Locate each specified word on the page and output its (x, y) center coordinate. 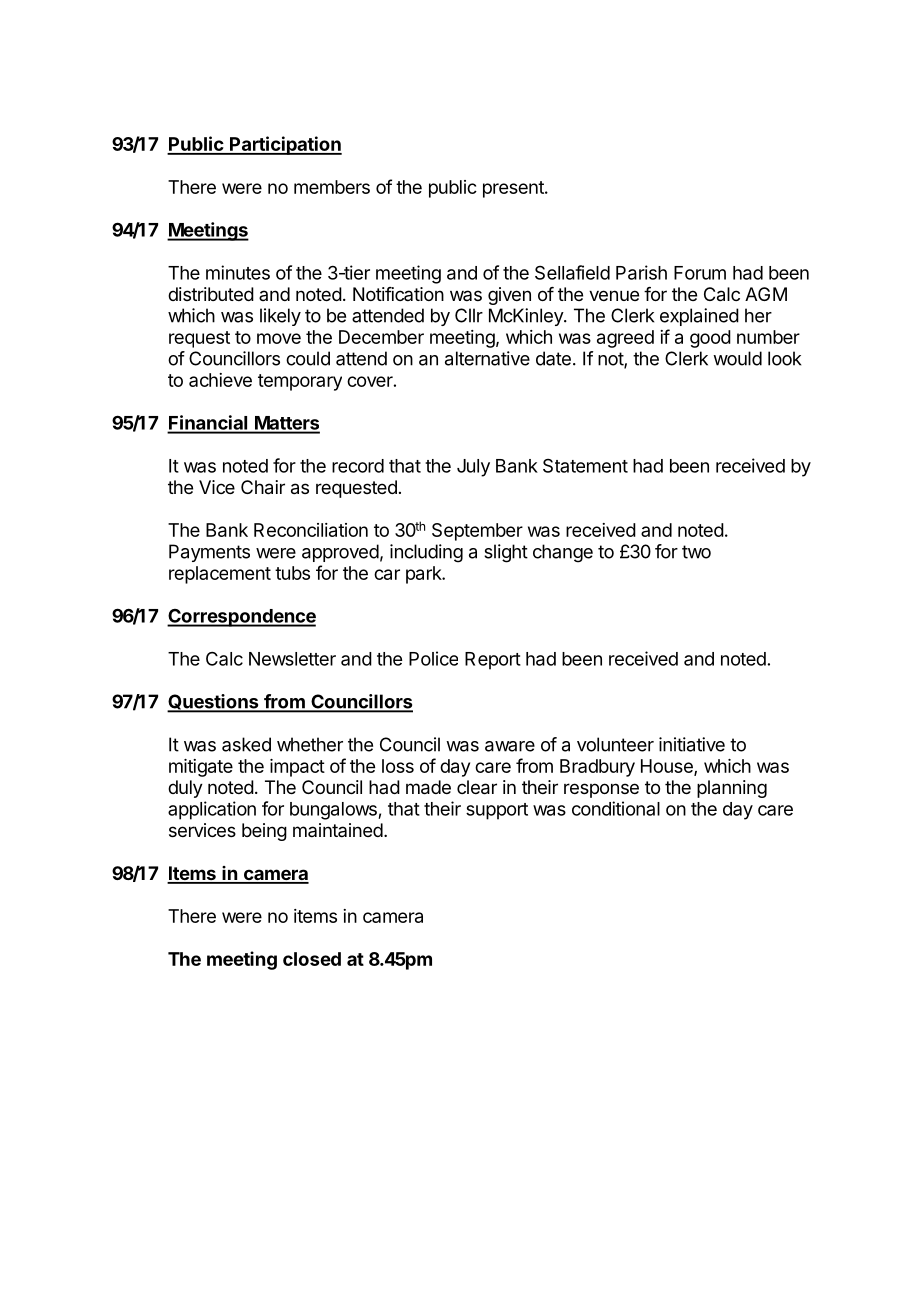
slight (506, 553)
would (737, 358)
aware (510, 746)
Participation (285, 145)
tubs (292, 573)
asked (246, 744)
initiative (692, 744)
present (514, 189)
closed (312, 959)
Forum (700, 273)
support (497, 811)
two (696, 552)
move (279, 338)
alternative (487, 358)
